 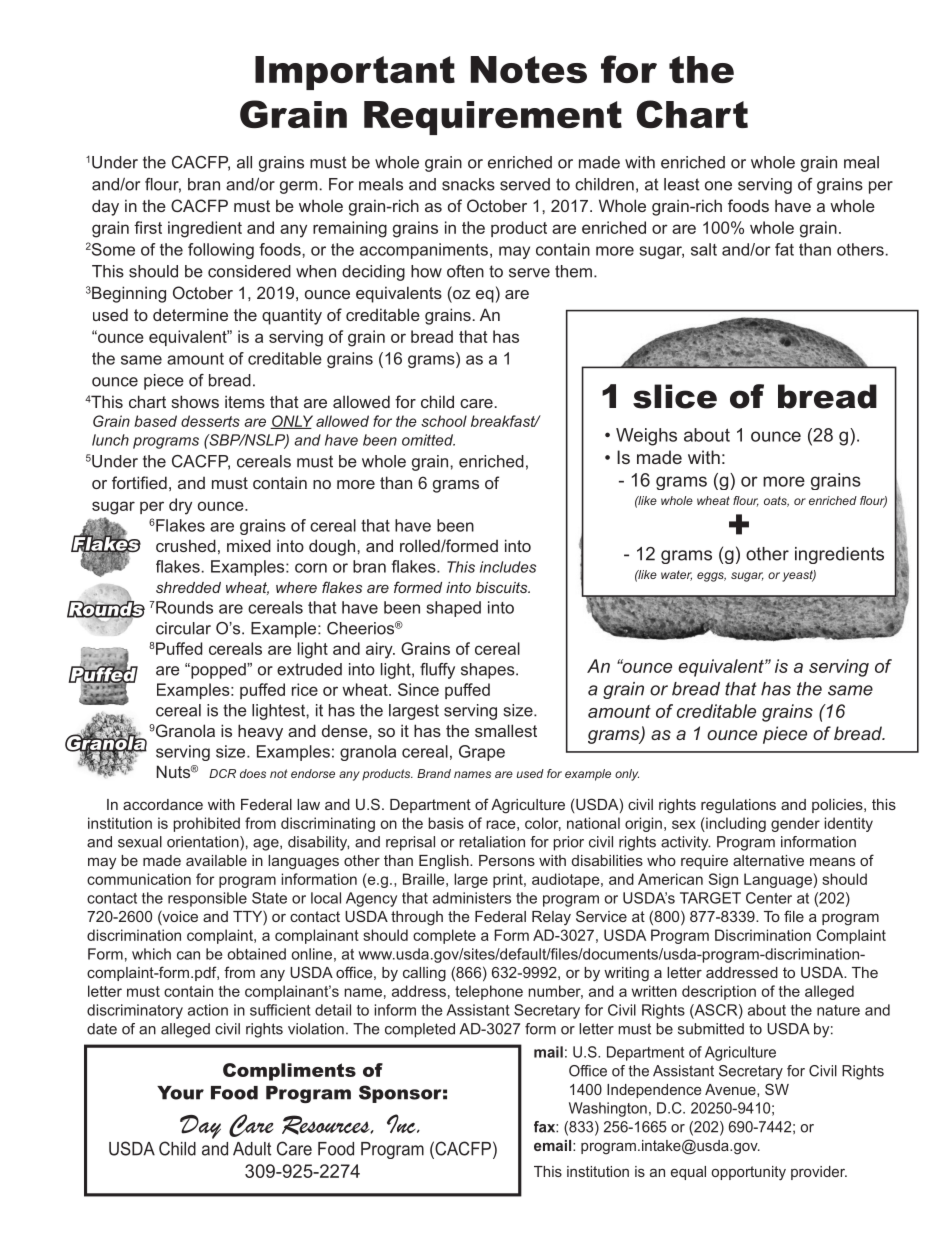 I want to click on fat, so click(x=784, y=249).
